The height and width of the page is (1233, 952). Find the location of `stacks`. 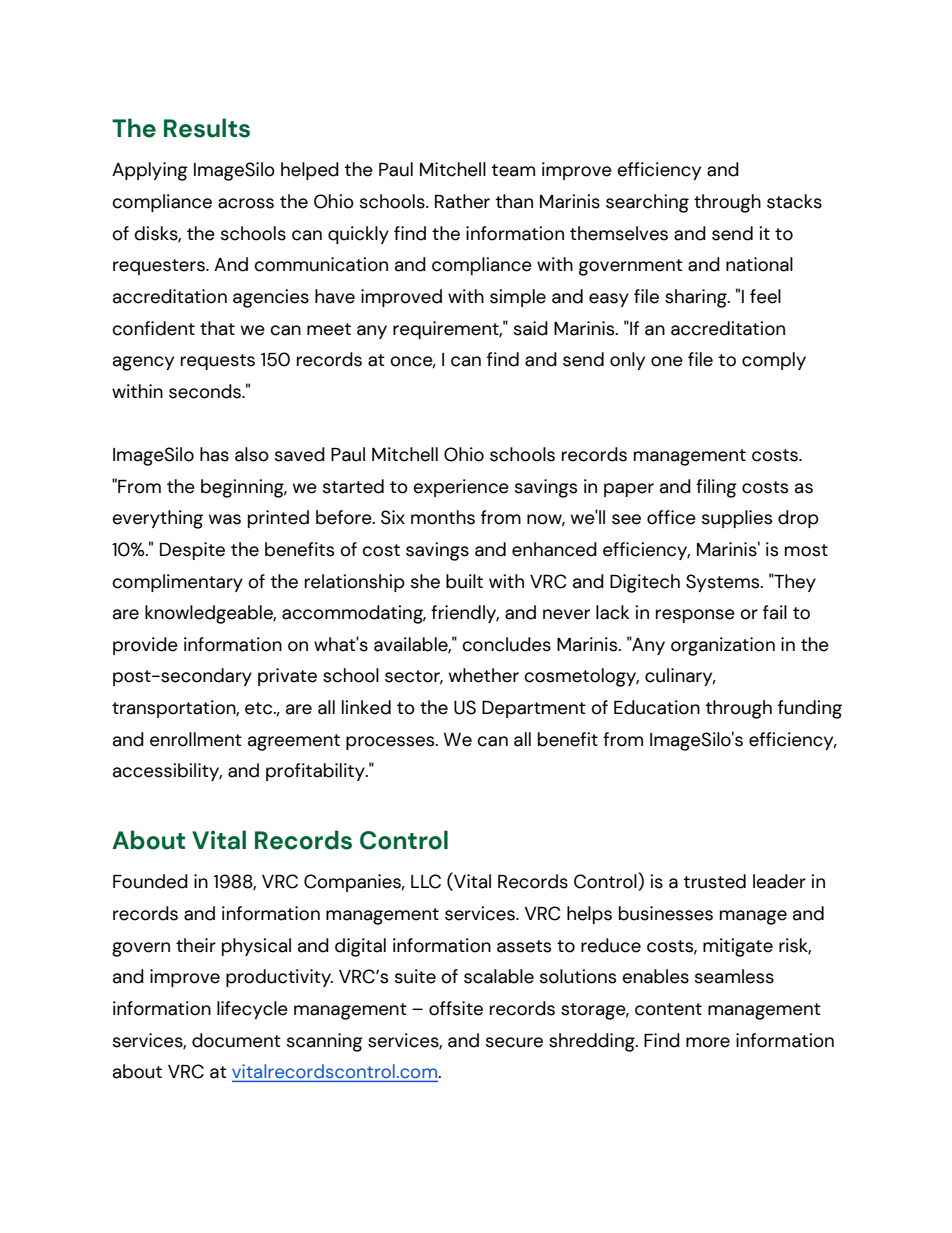

stacks is located at coordinates (794, 201).
